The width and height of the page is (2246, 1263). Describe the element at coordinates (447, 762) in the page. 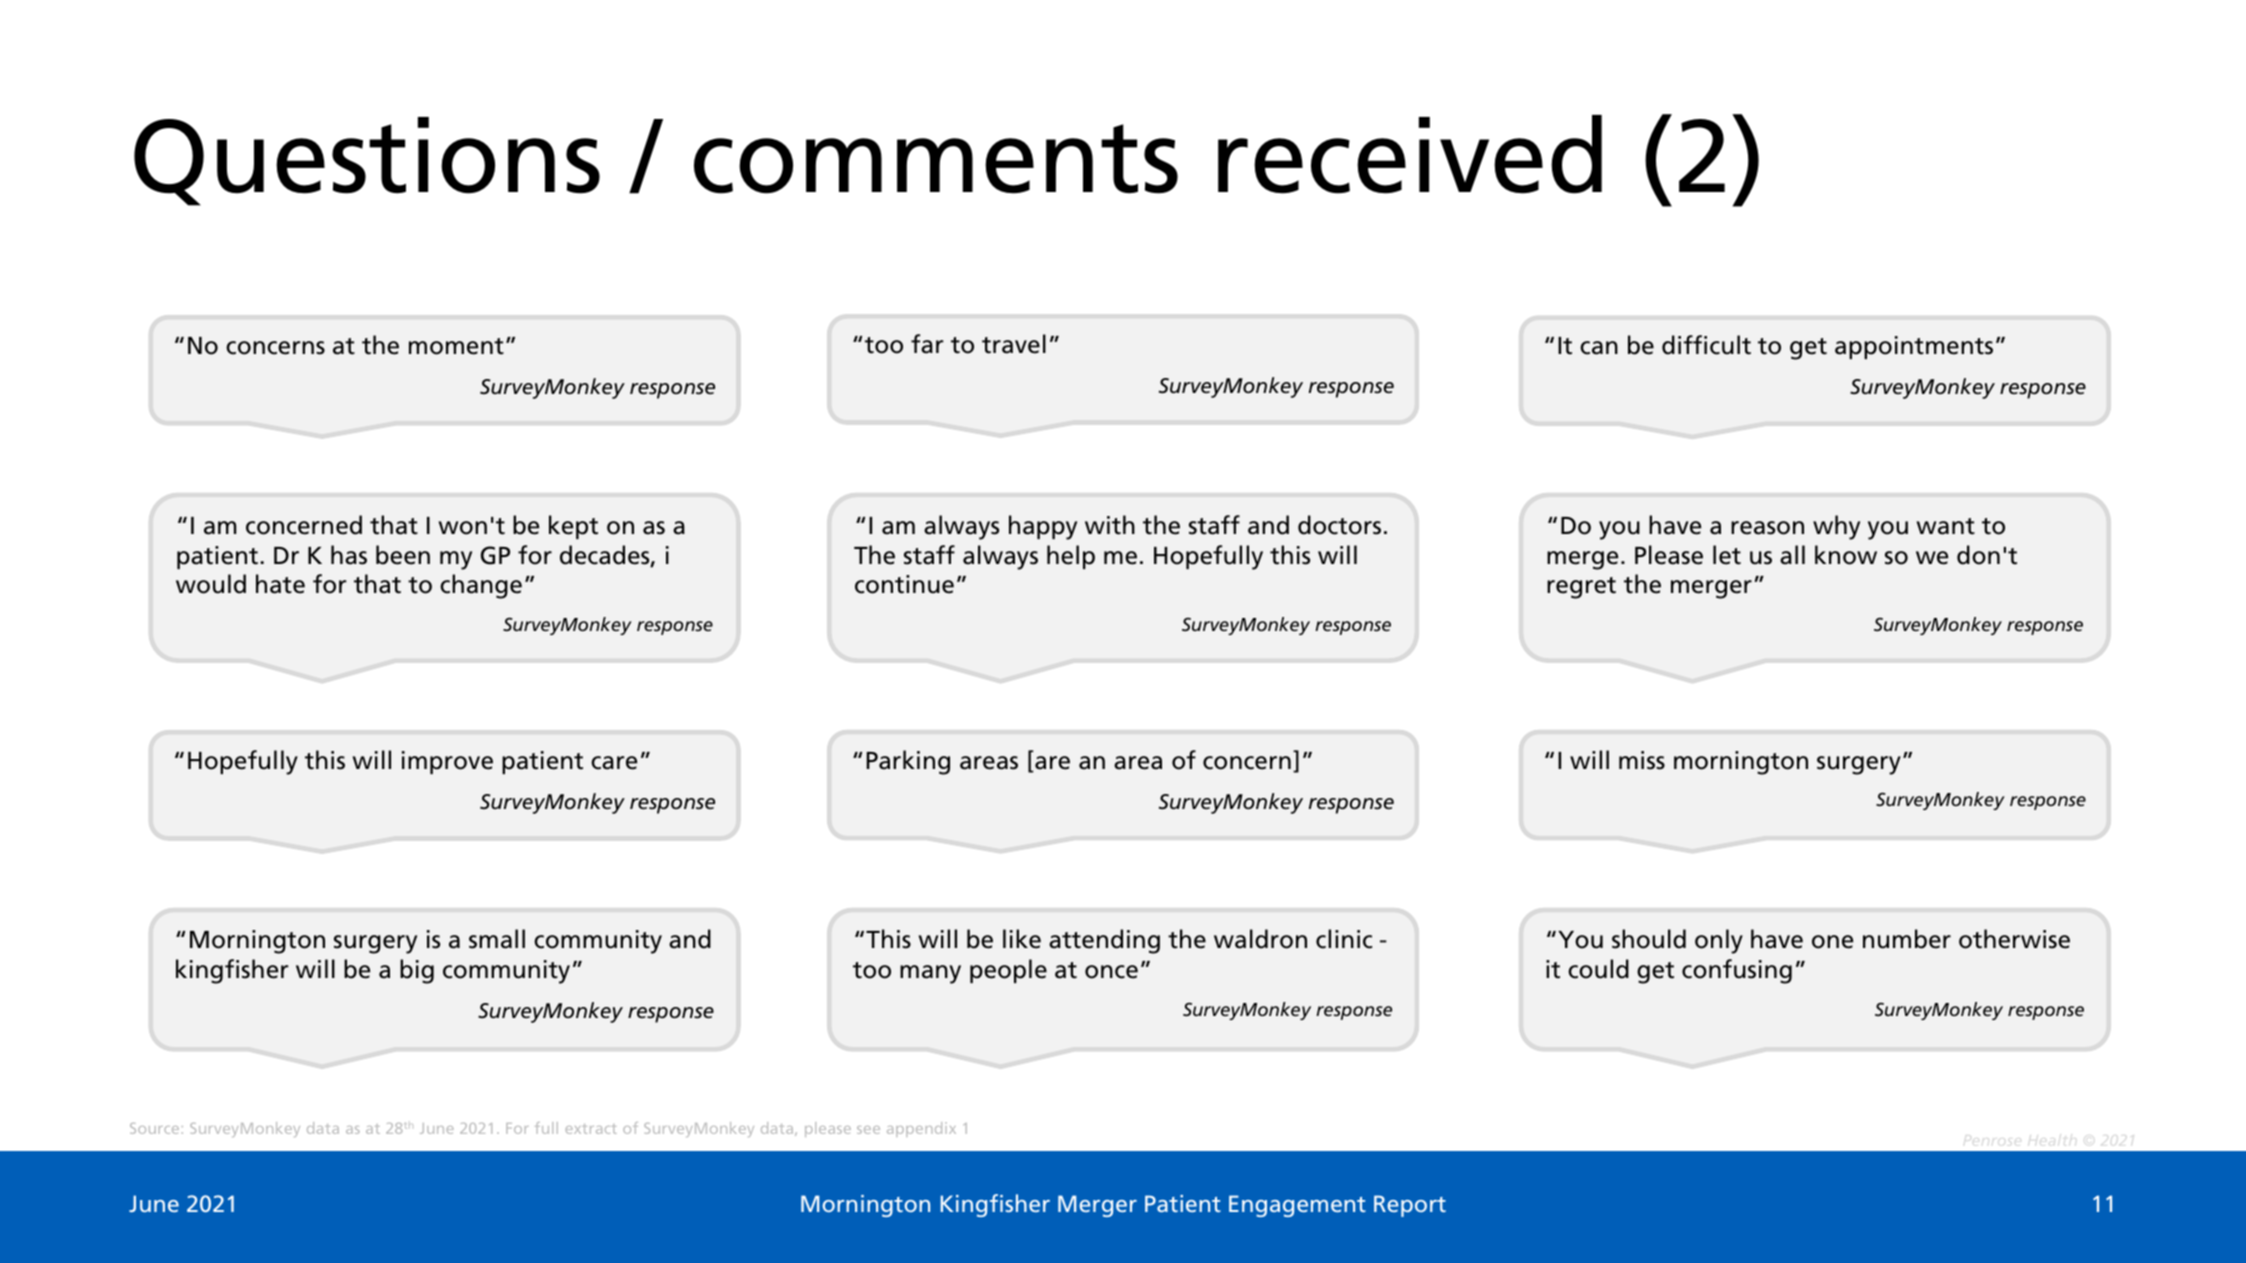

I see `improve` at that location.
